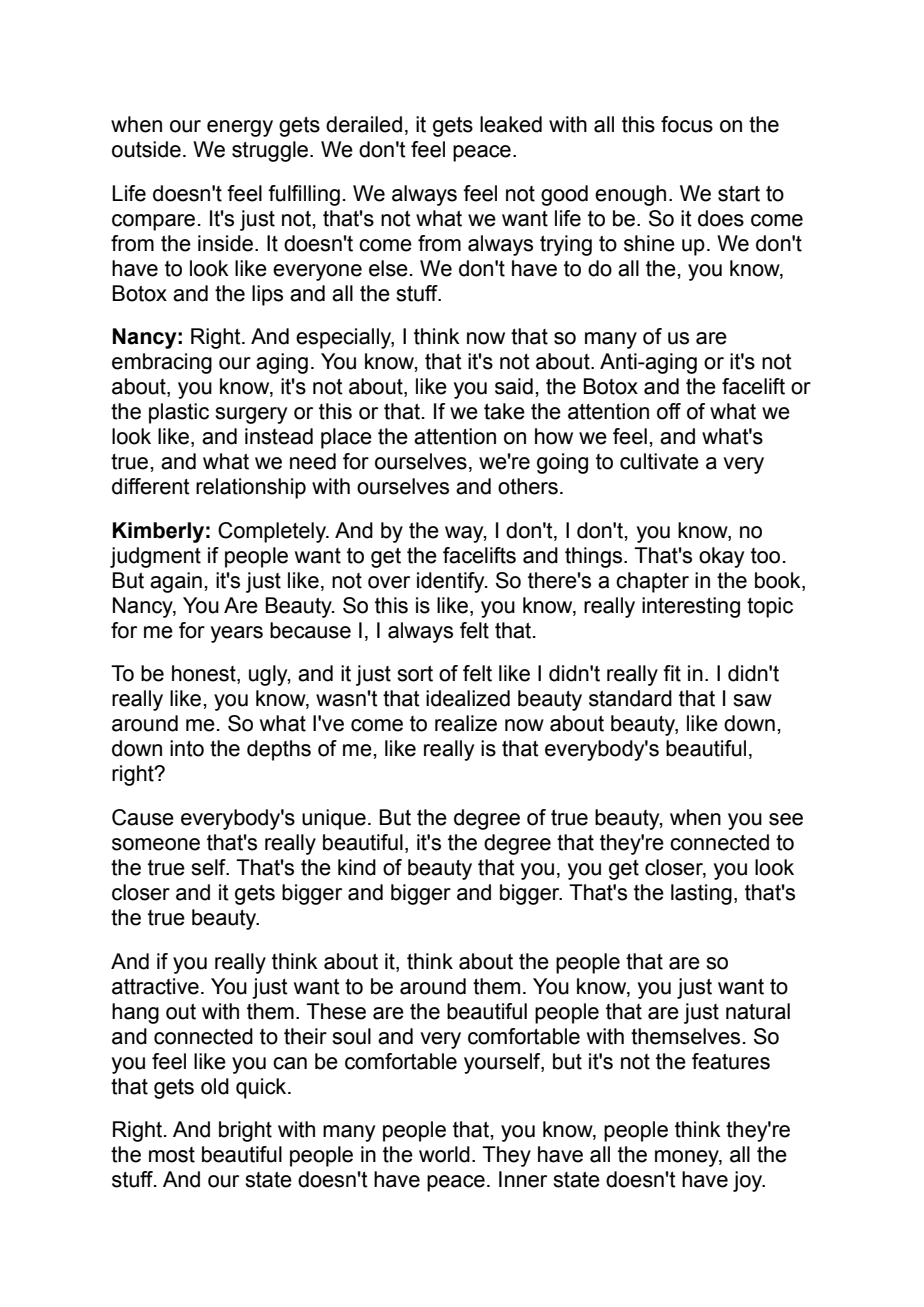  I want to click on realize, so click(466, 723).
